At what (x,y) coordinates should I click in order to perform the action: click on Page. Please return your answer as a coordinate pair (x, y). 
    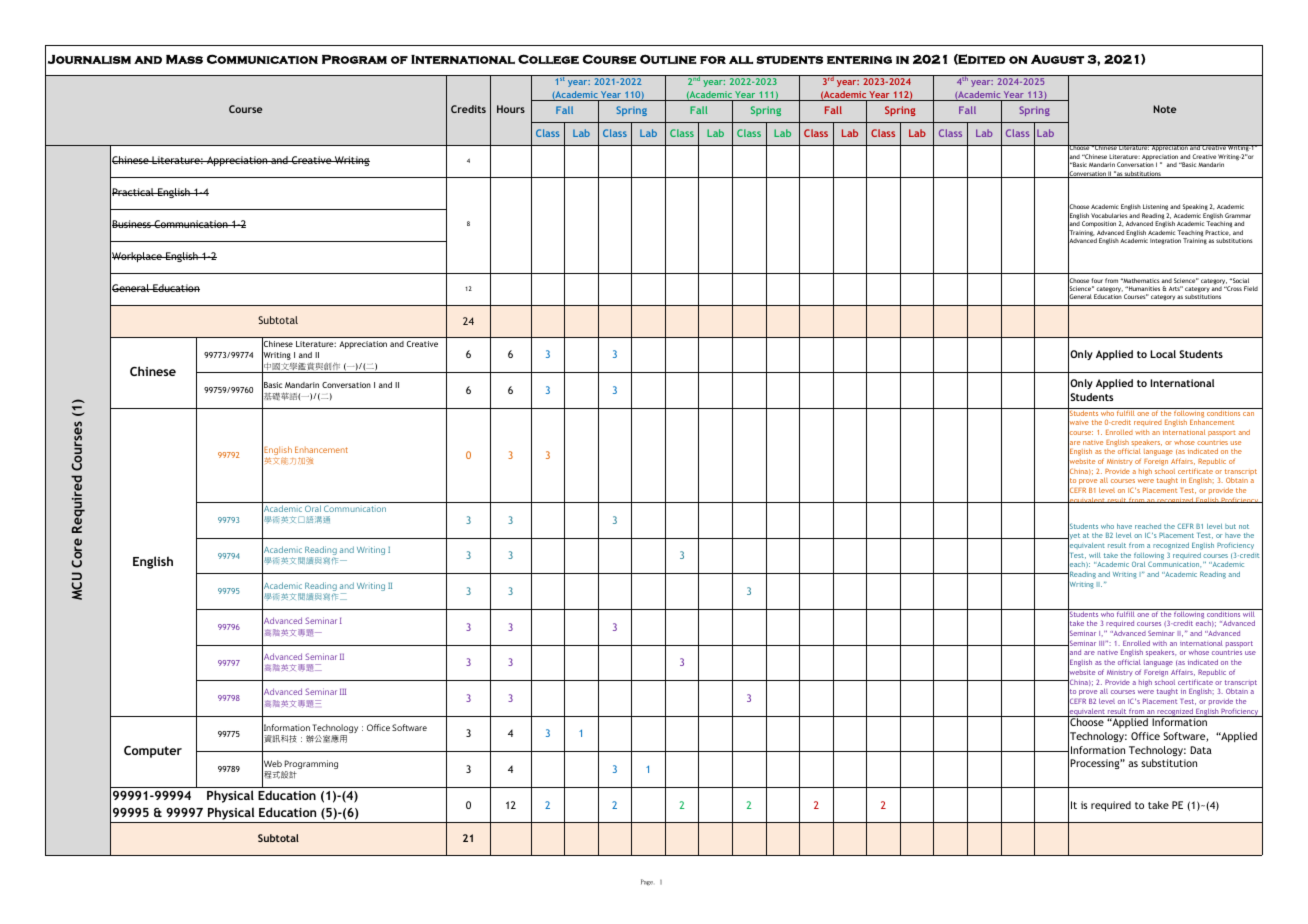
    Looking at the image, I should click on (647, 882).
